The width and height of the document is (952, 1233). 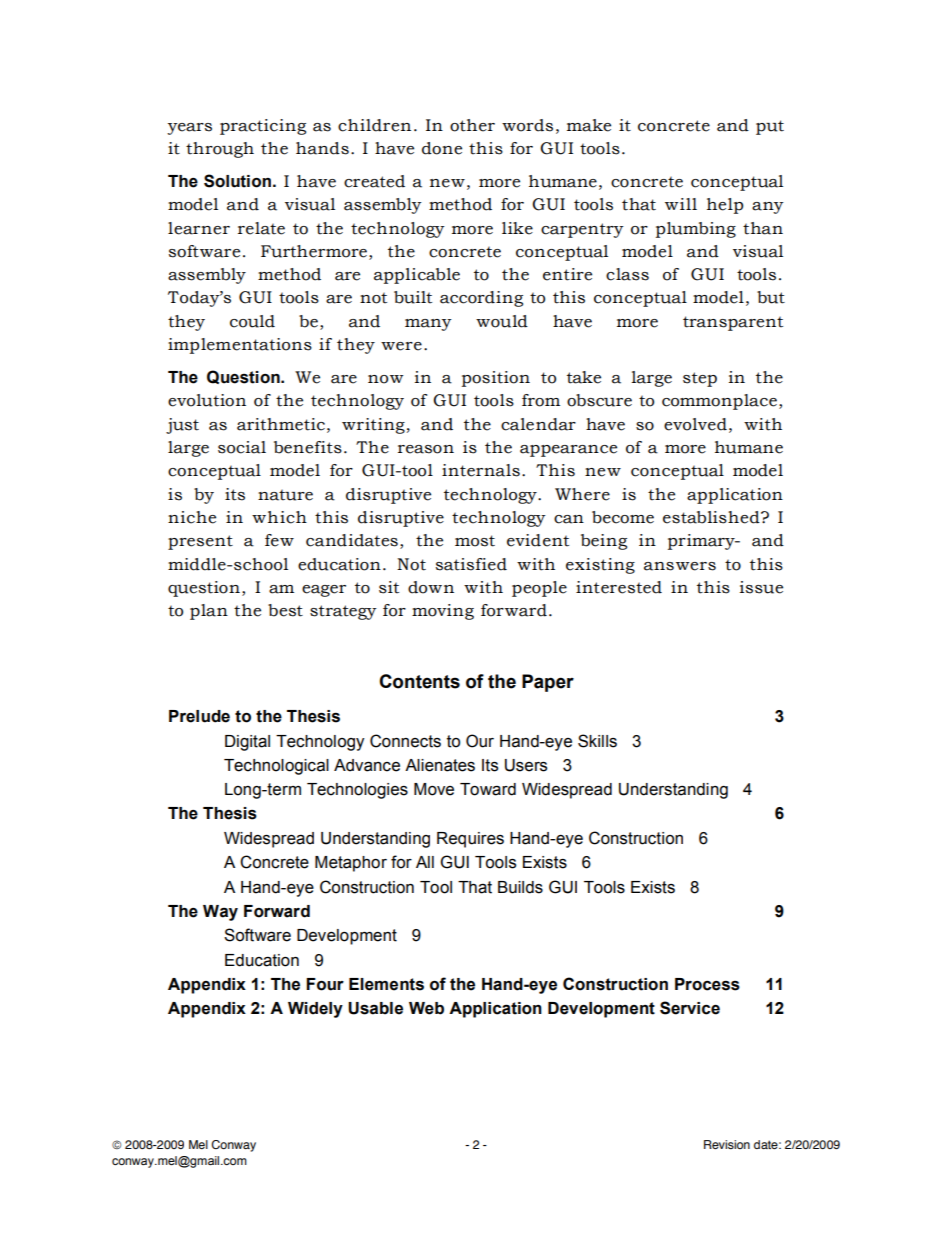 I want to click on Widely, so click(x=315, y=1010).
